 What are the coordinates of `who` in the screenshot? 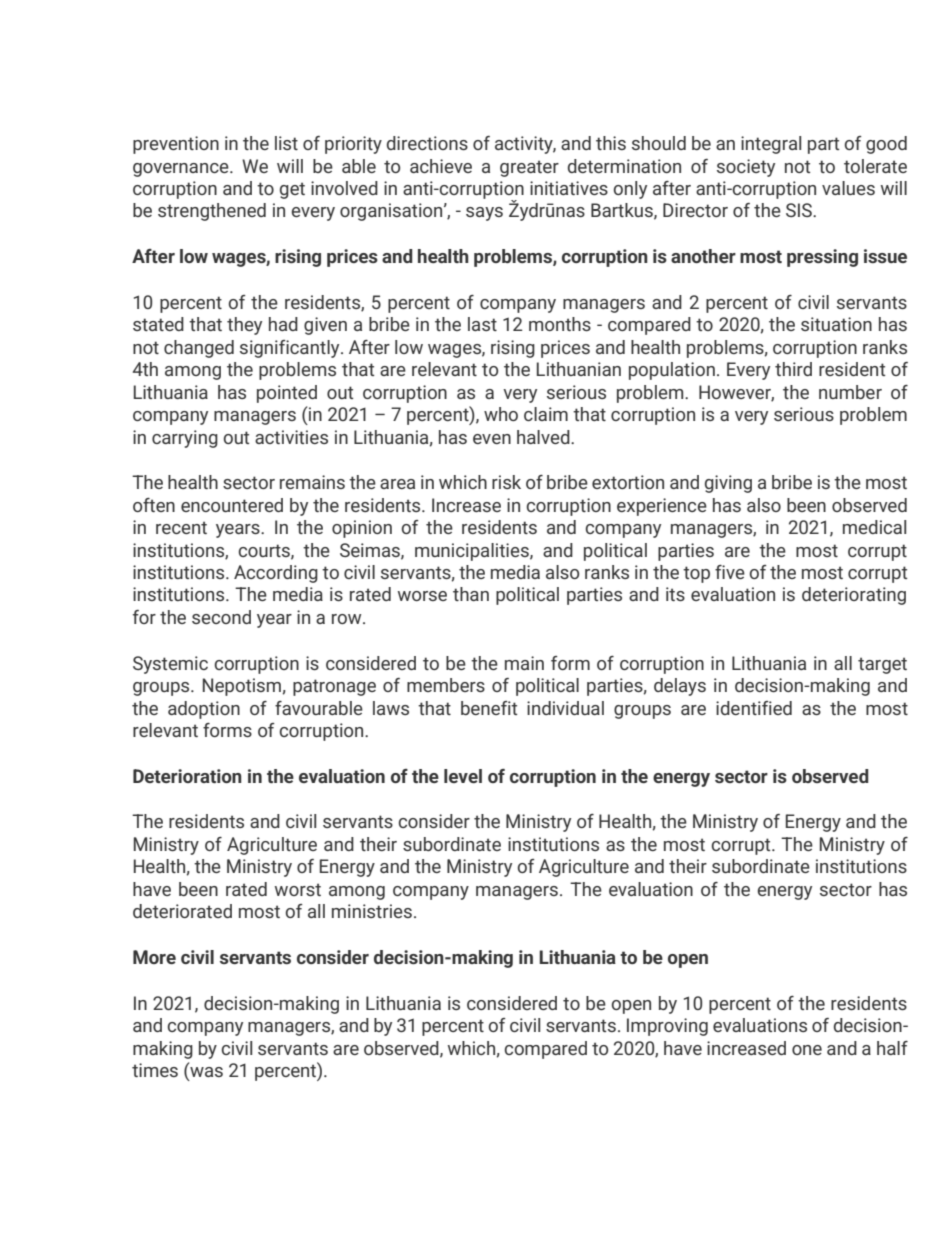 It's located at (501, 414).
